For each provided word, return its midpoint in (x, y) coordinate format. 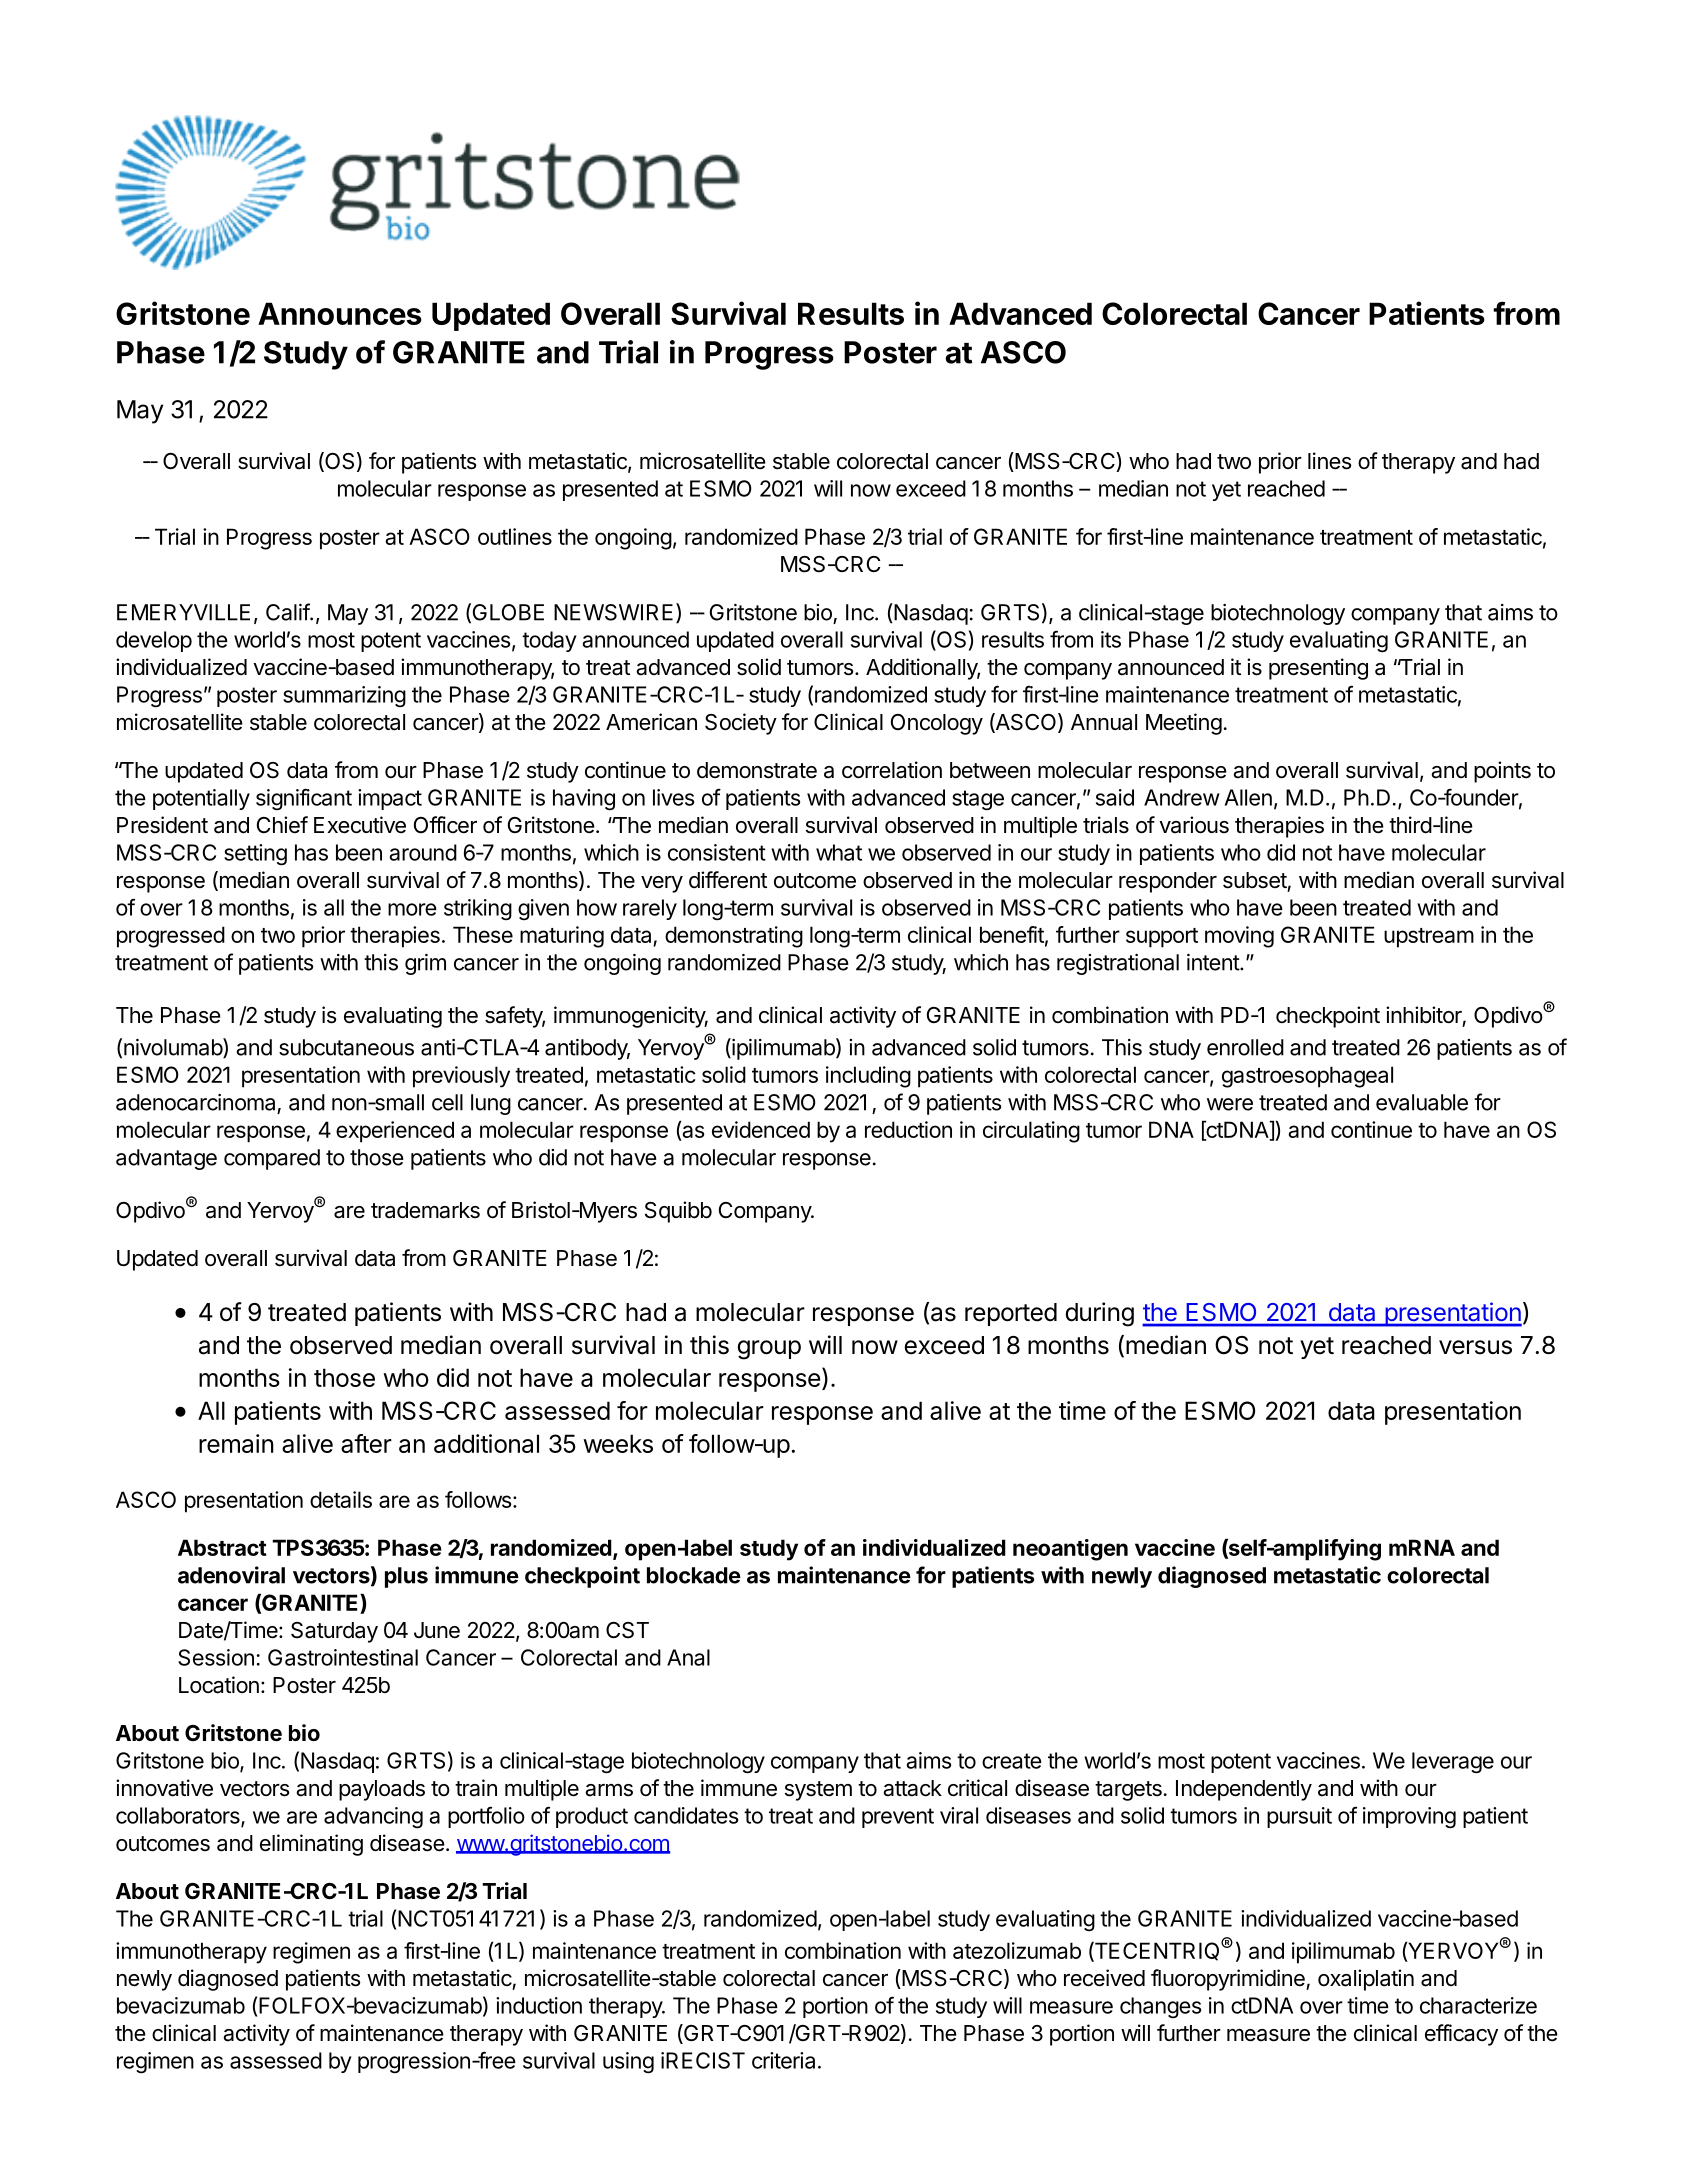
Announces (340, 313)
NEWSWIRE (613, 612)
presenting (1318, 669)
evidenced (761, 1129)
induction (539, 2005)
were (1230, 1104)
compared (272, 1159)
